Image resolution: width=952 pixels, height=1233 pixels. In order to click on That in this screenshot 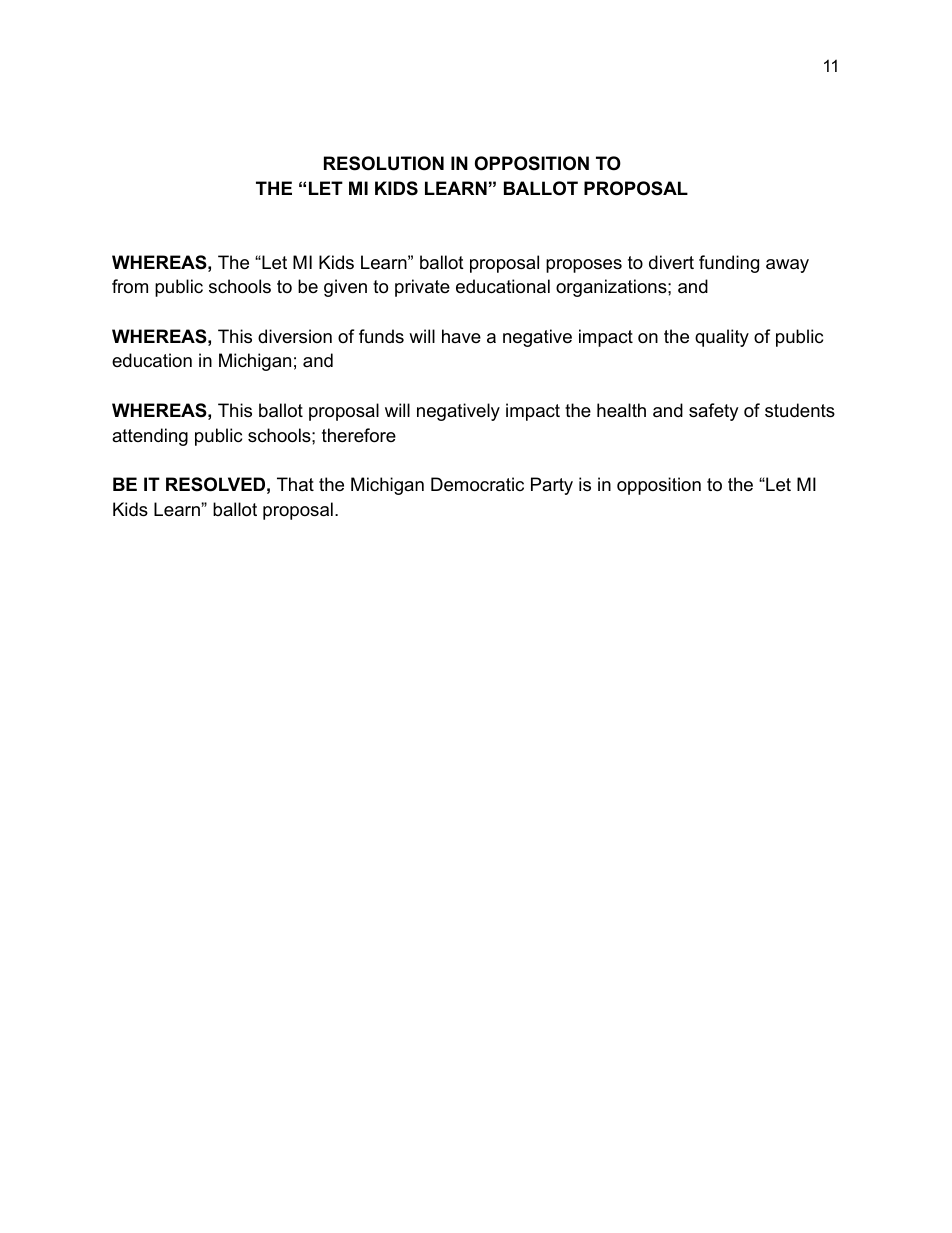, I will do `click(295, 484)`.
